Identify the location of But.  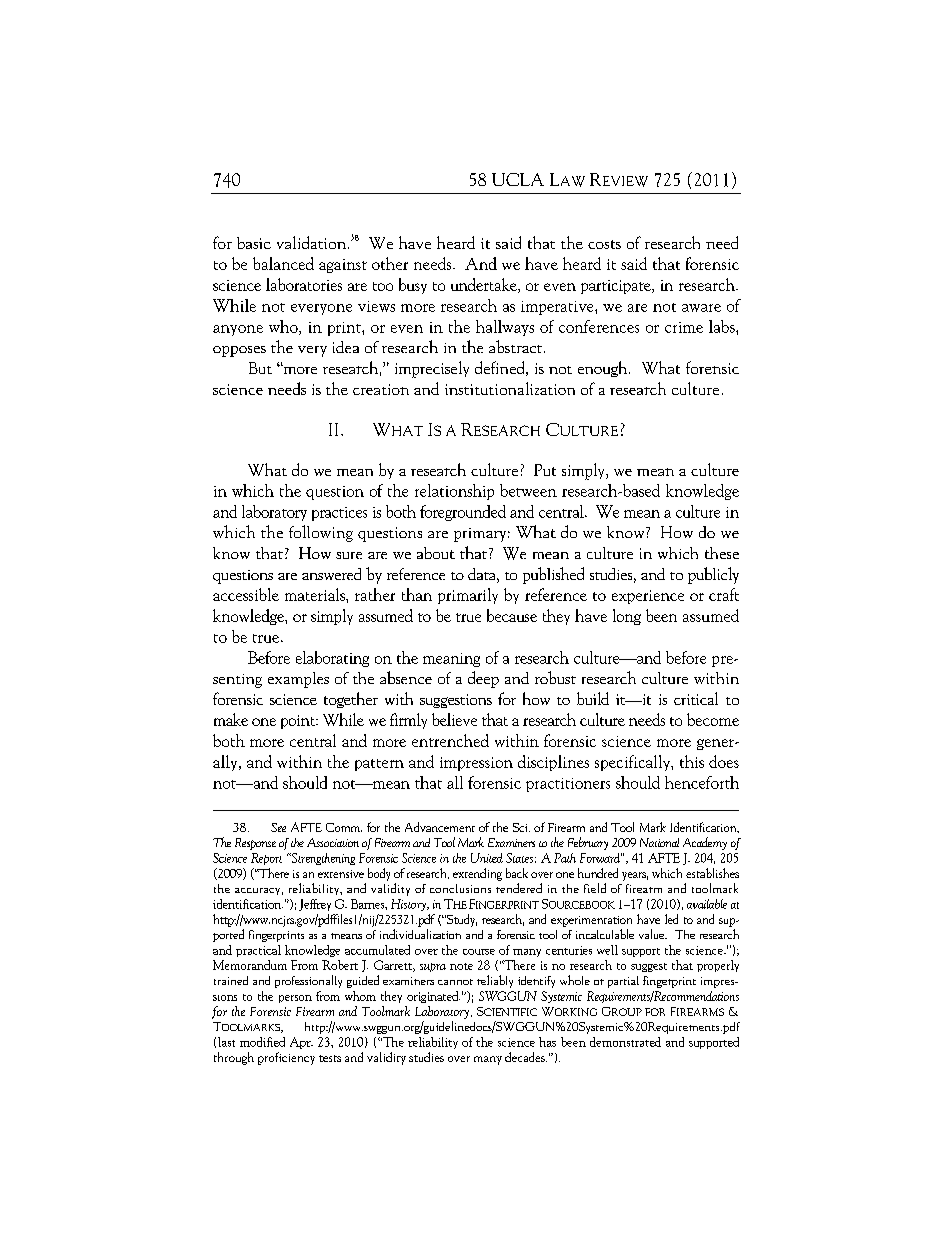
(260, 368).
